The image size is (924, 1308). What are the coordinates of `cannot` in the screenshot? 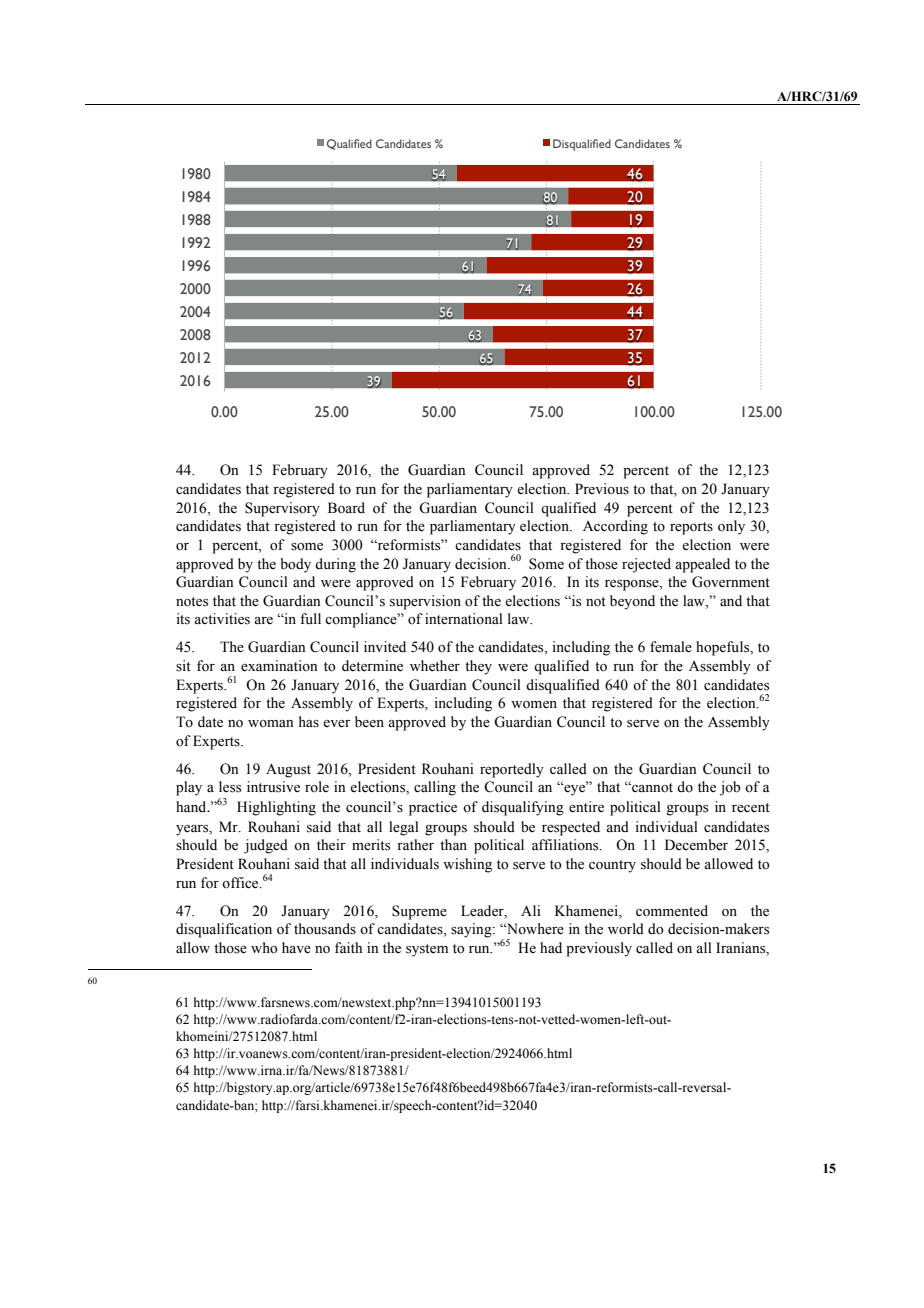 It's located at (651, 787).
